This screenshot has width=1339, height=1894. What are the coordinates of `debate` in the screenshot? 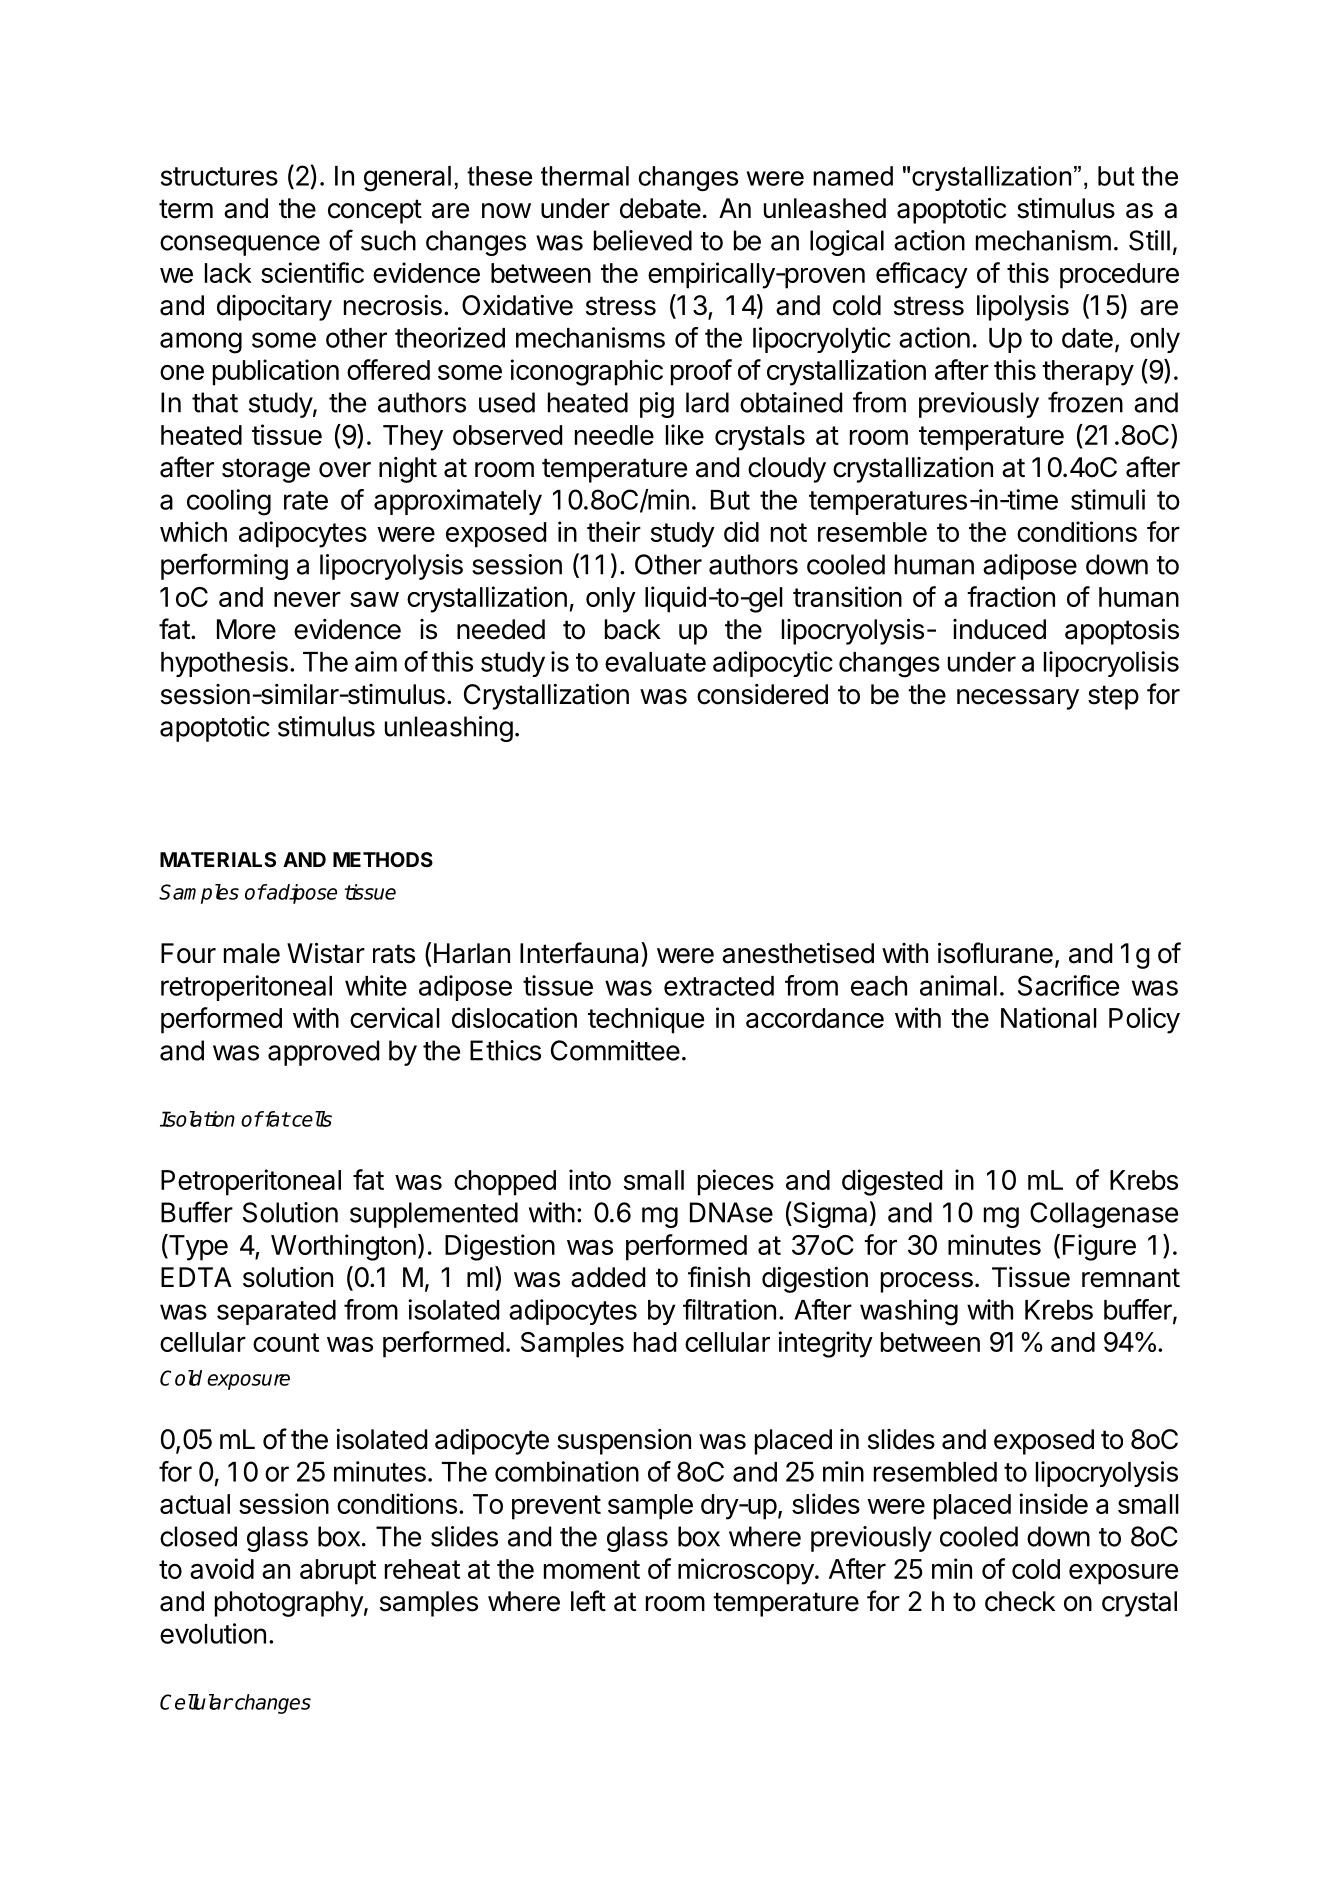 It's located at (660, 208).
